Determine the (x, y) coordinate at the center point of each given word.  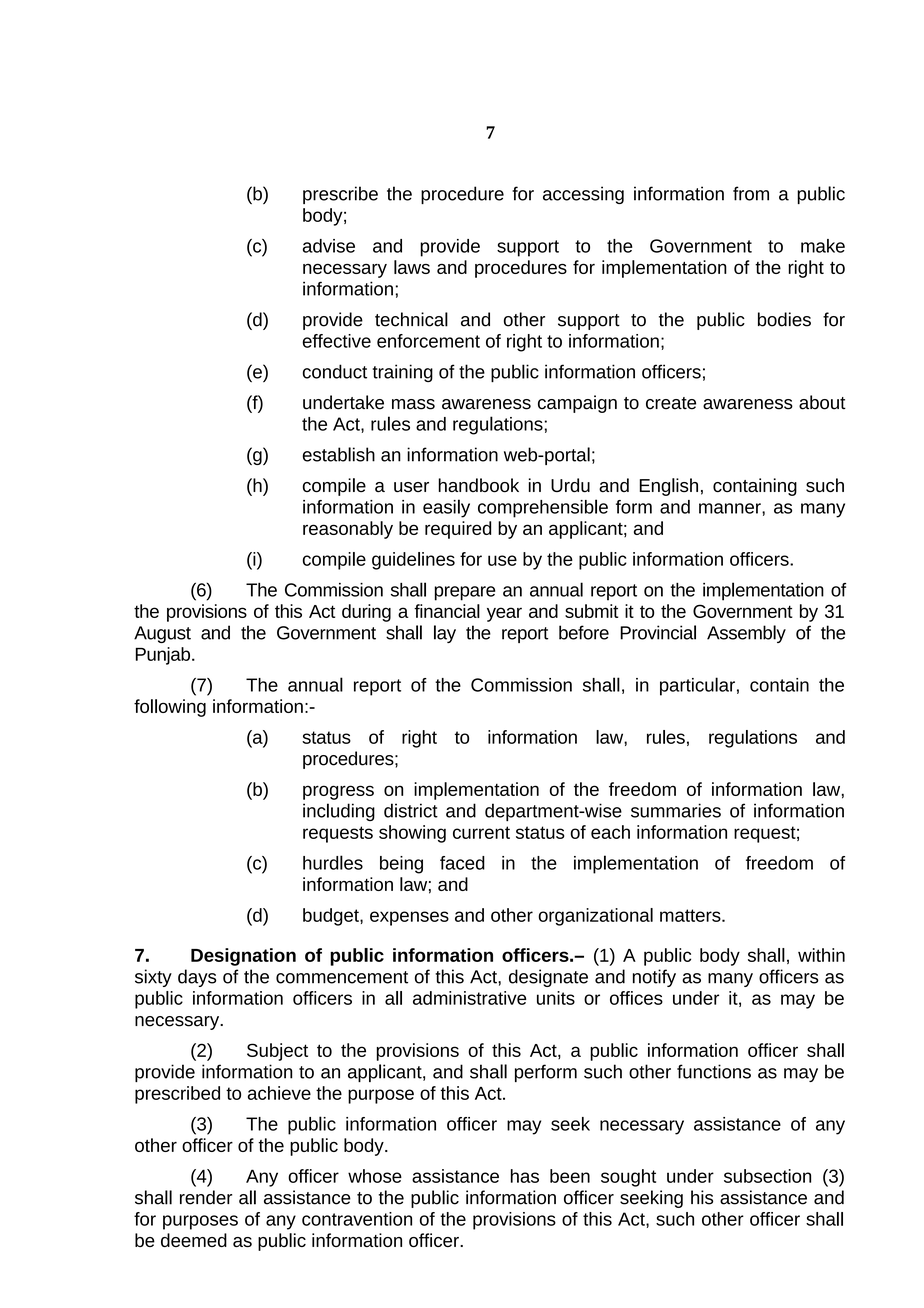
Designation (243, 957)
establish (339, 454)
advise (329, 246)
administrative (470, 998)
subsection (767, 1176)
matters (691, 915)
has (525, 1176)
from (751, 193)
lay (445, 634)
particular (697, 686)
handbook (479, 485)
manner (731, 508)
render (206, 1197)
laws (412, 267)
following (170, 708)
